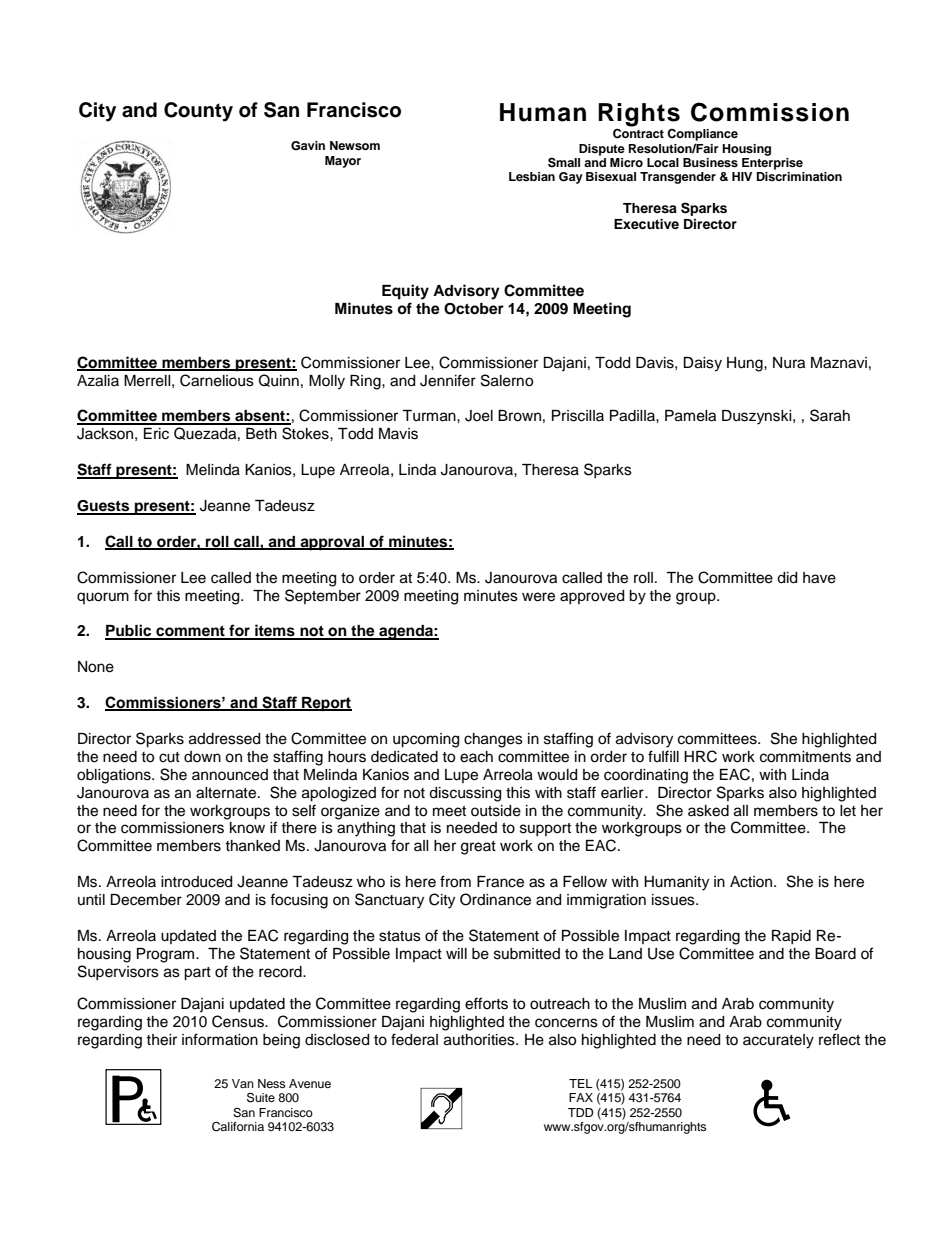 Image resolution: width=952 pixels, height=1233 pixels. I want to click on authorities, so click(480, 1040).
